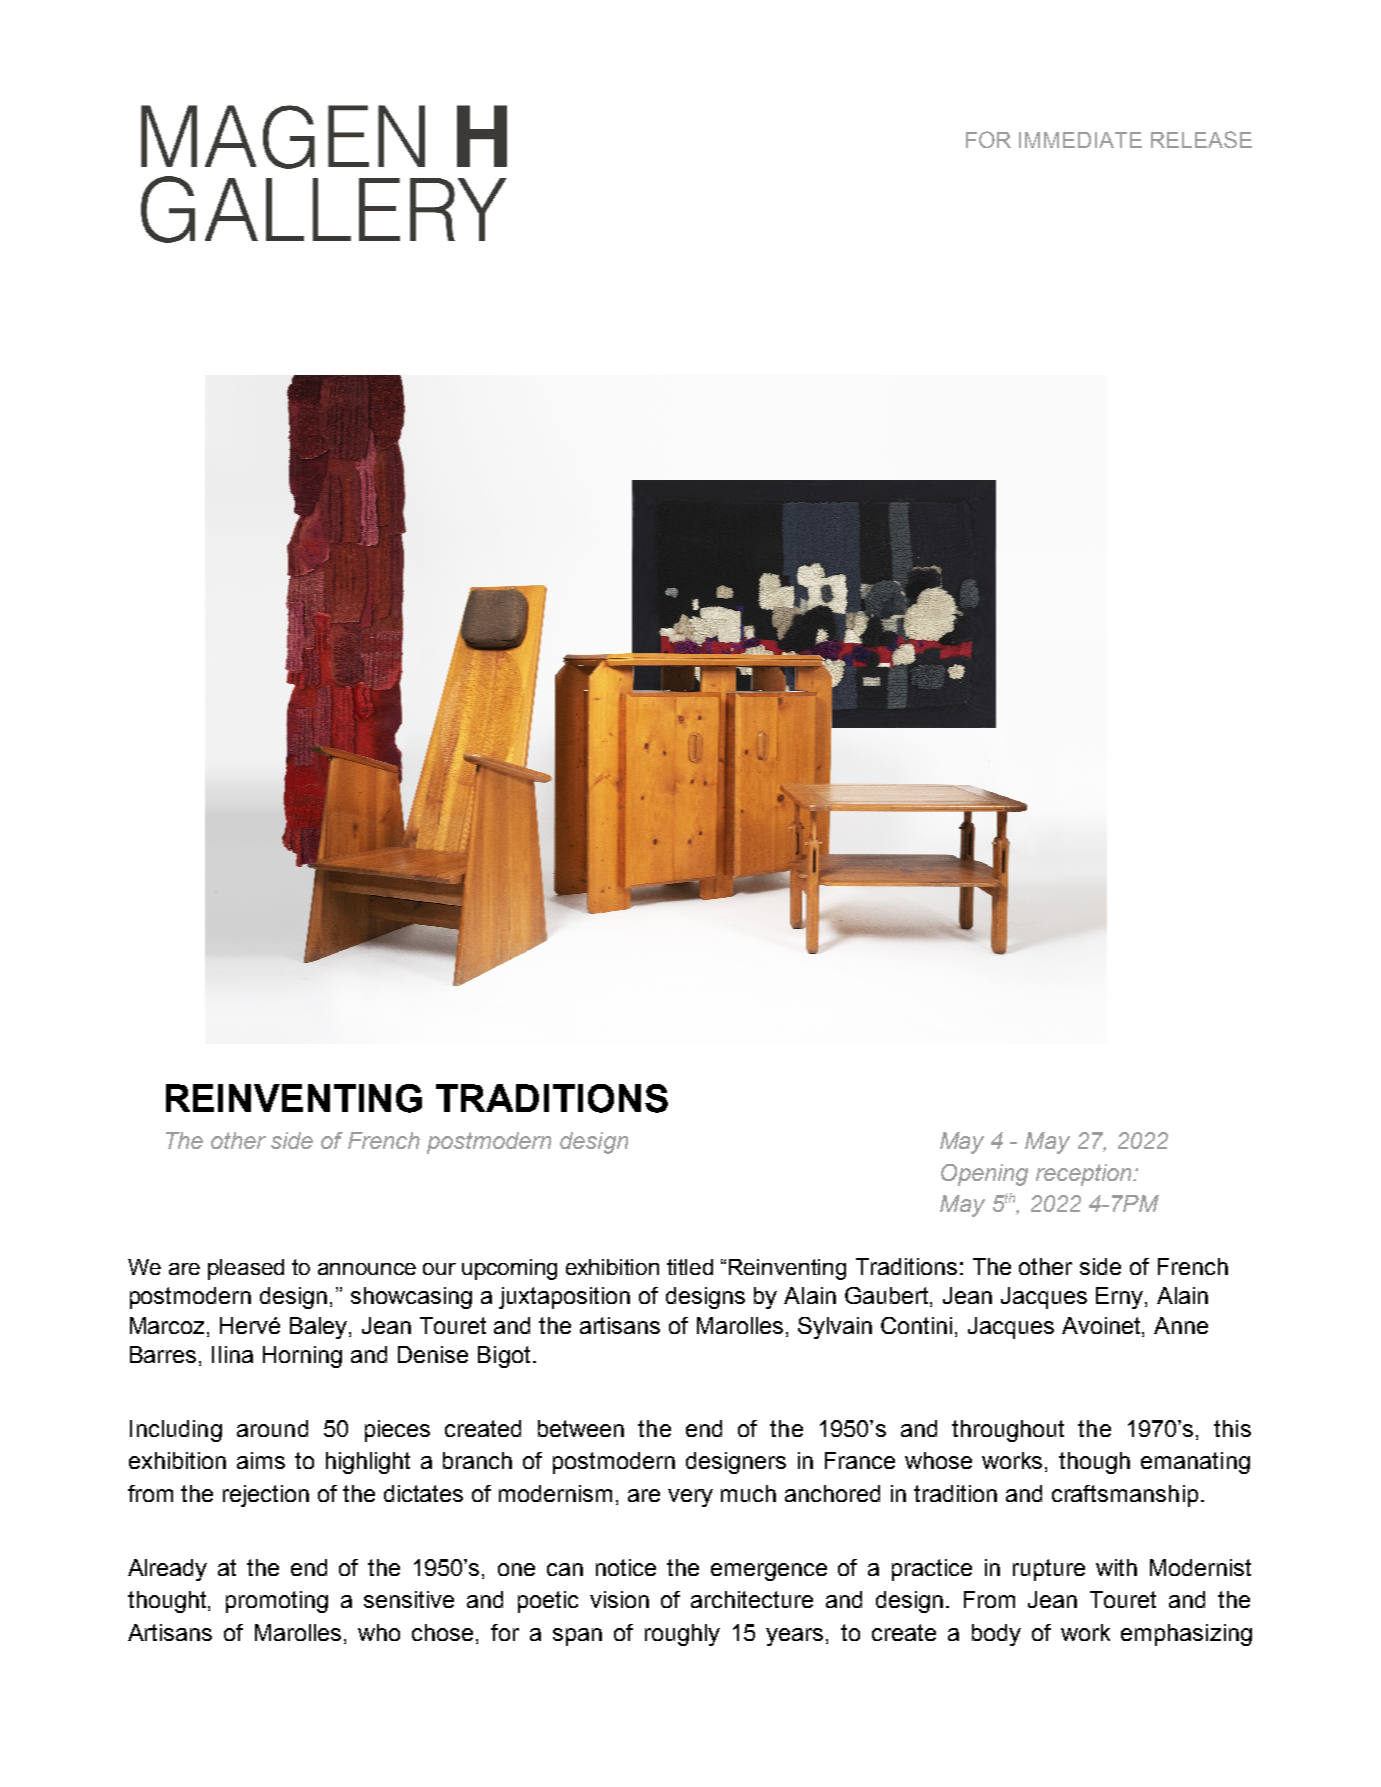 Image resolution: width=1381 pixels, height=1787 pixels. What do you see at coordinates (1080, 140) in the document?
I see `IMMEDIATE` at bounding box center [1080, 140].
